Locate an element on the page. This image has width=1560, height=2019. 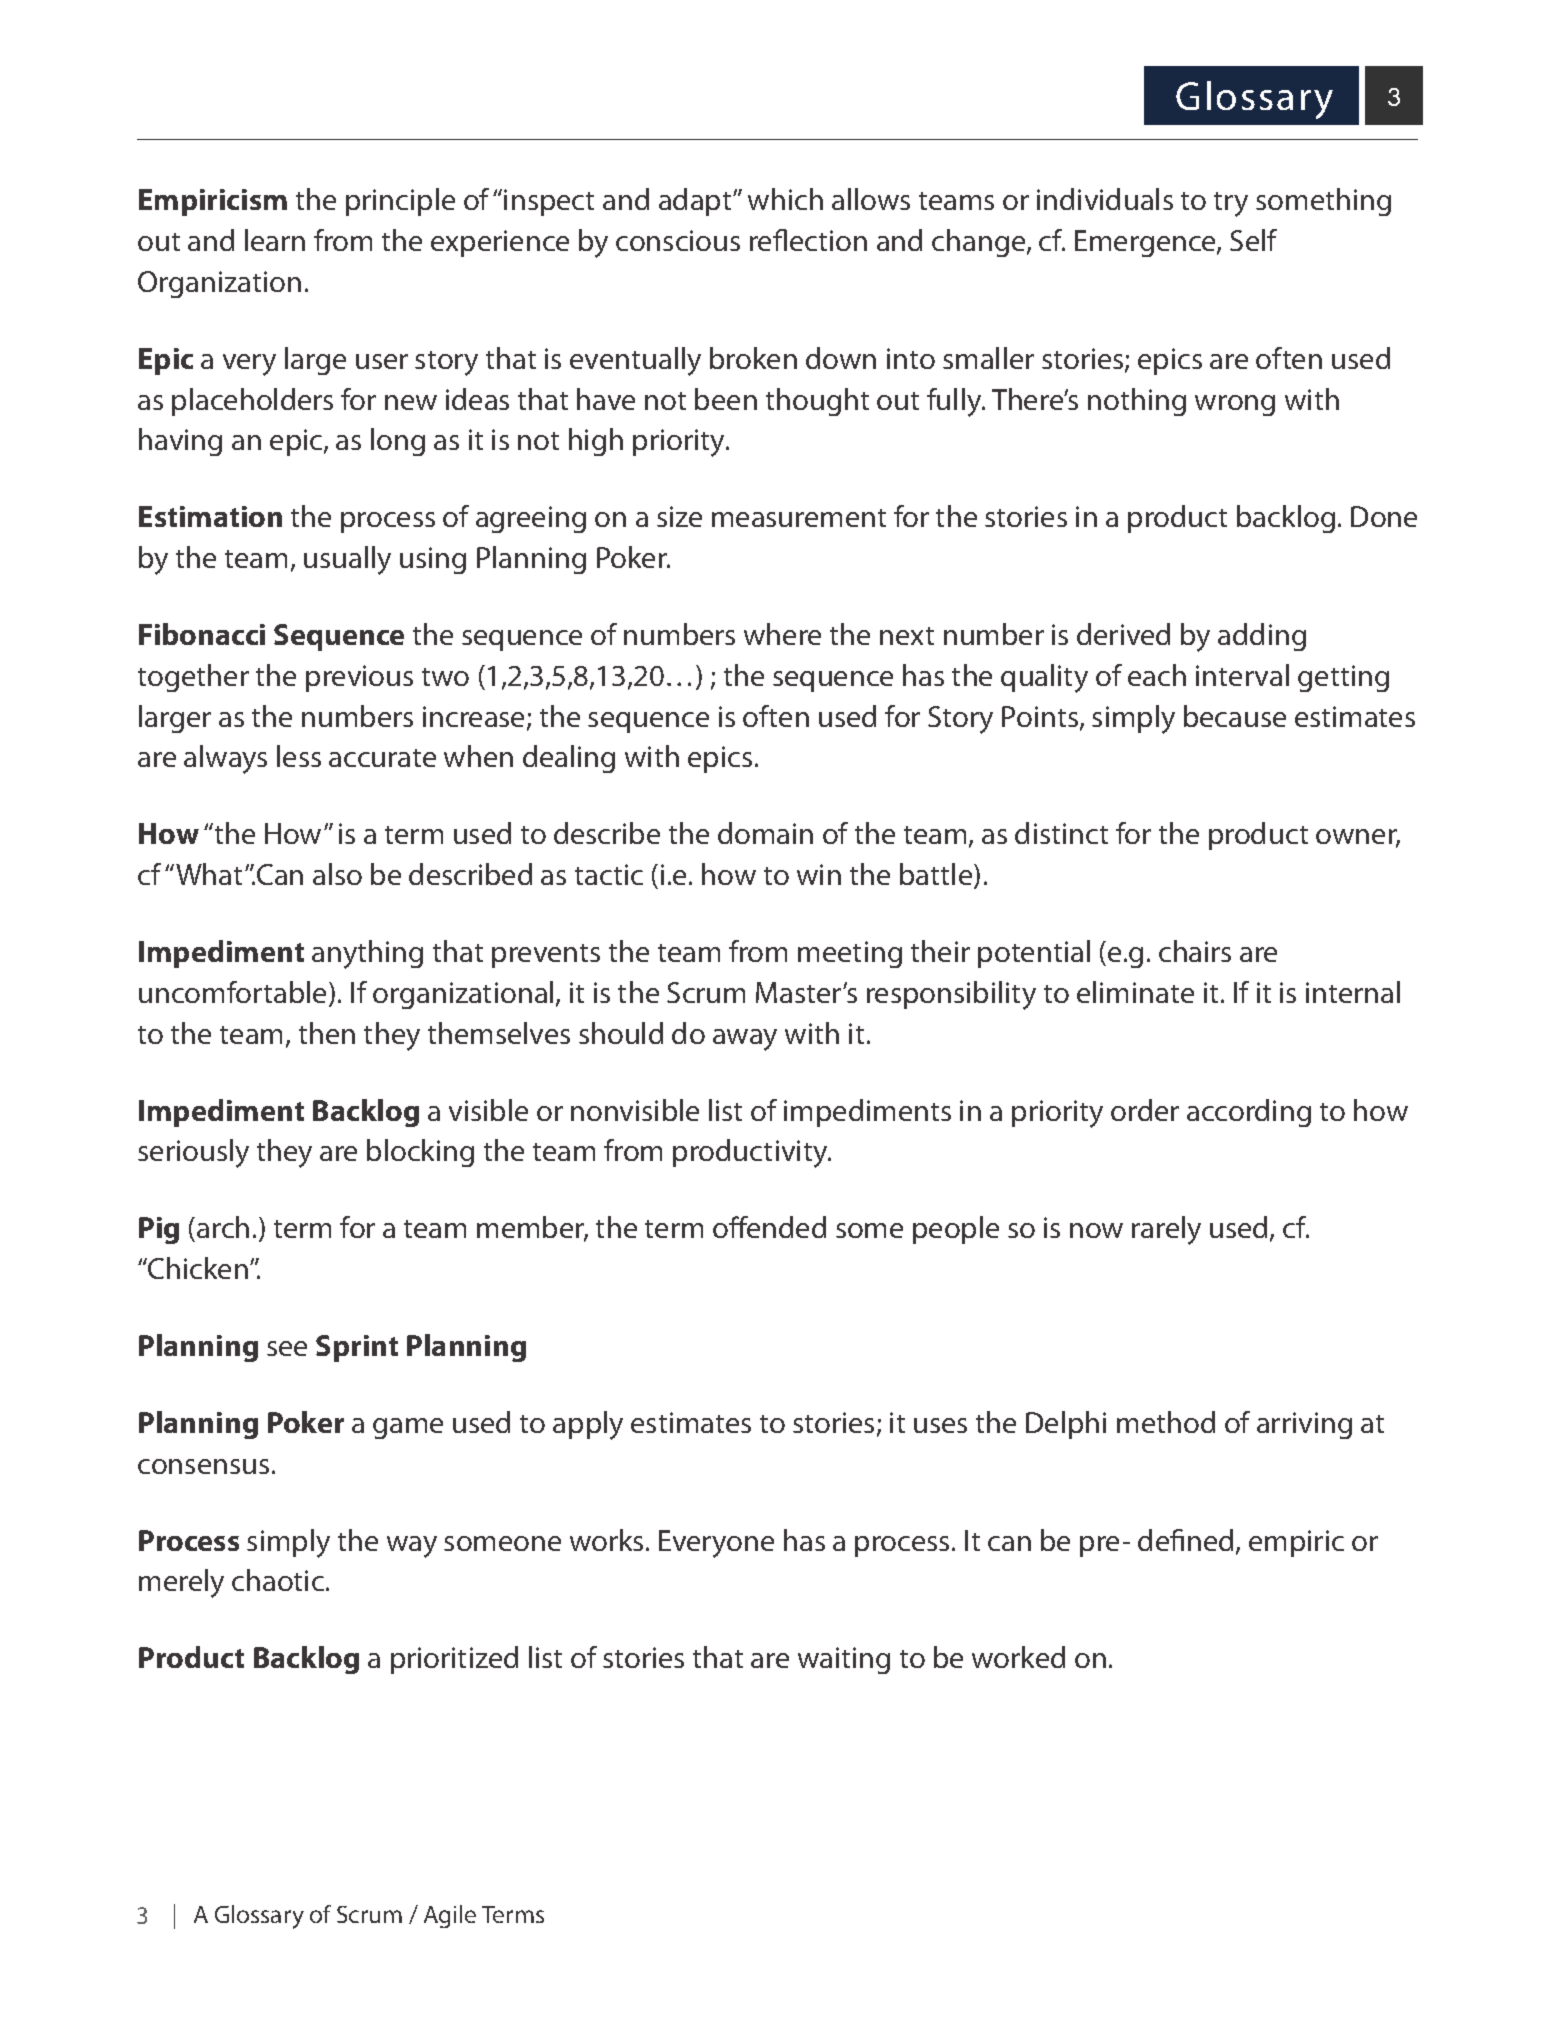
reflection is located at coordinates (808, 240).
